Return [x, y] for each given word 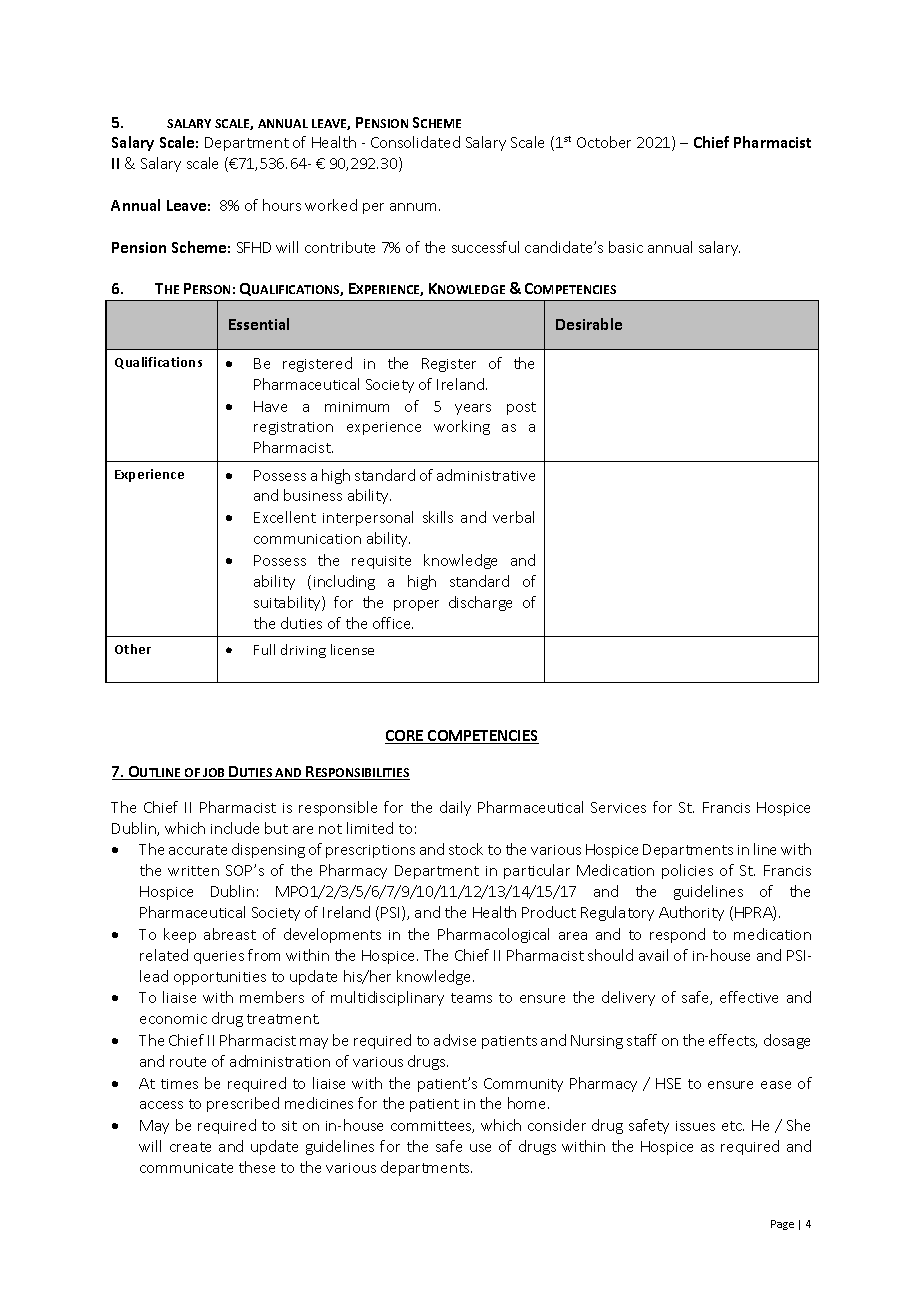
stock [466, 849]
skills [438, 517]
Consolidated [415, 142]
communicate [186, 1168]
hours [282, 205]
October [604, 142]
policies [687, 871]
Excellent [285, 517]
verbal [513, 517]
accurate [198, 850]
